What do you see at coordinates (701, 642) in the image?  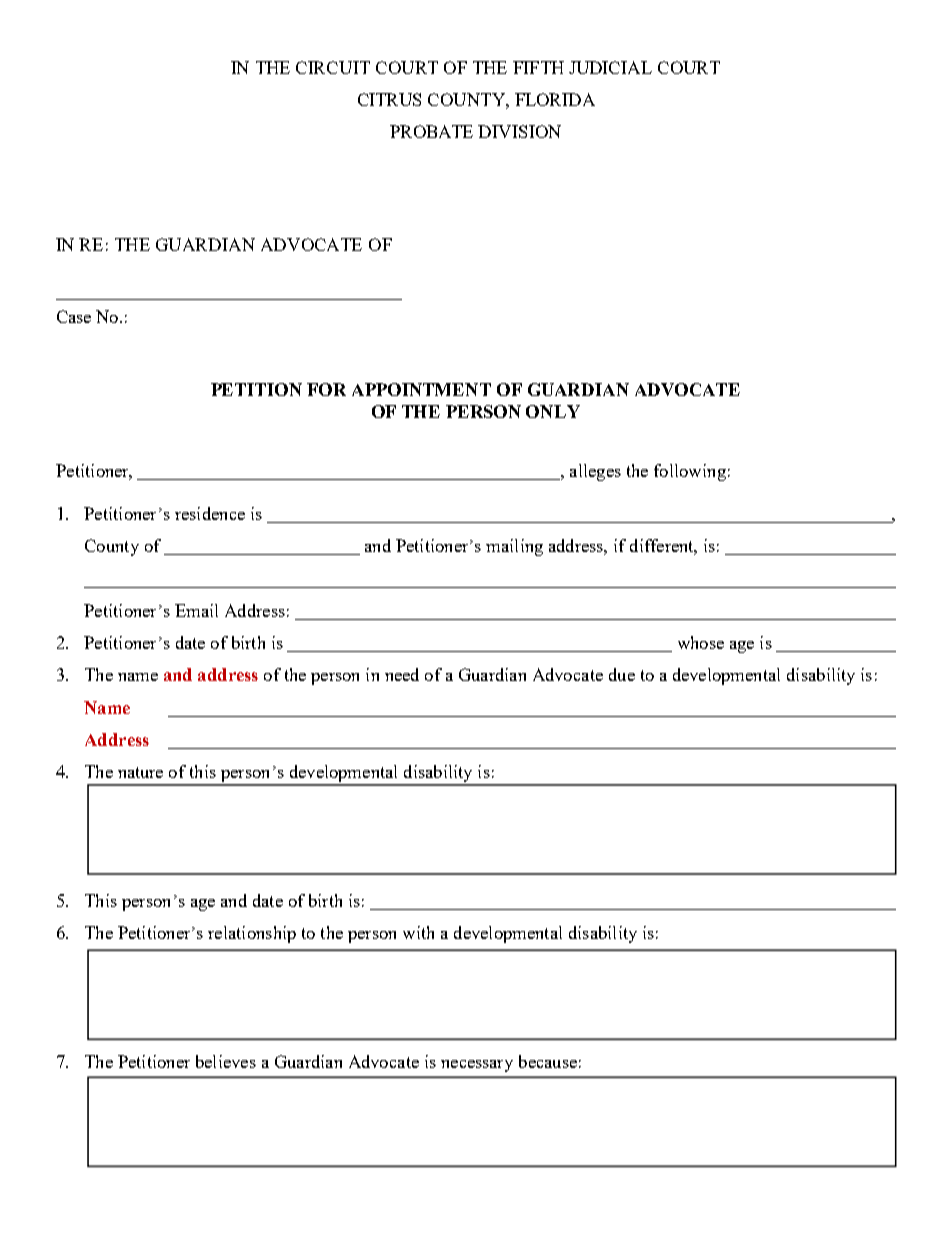 I see `whose` at bounding box center [701, 642].
